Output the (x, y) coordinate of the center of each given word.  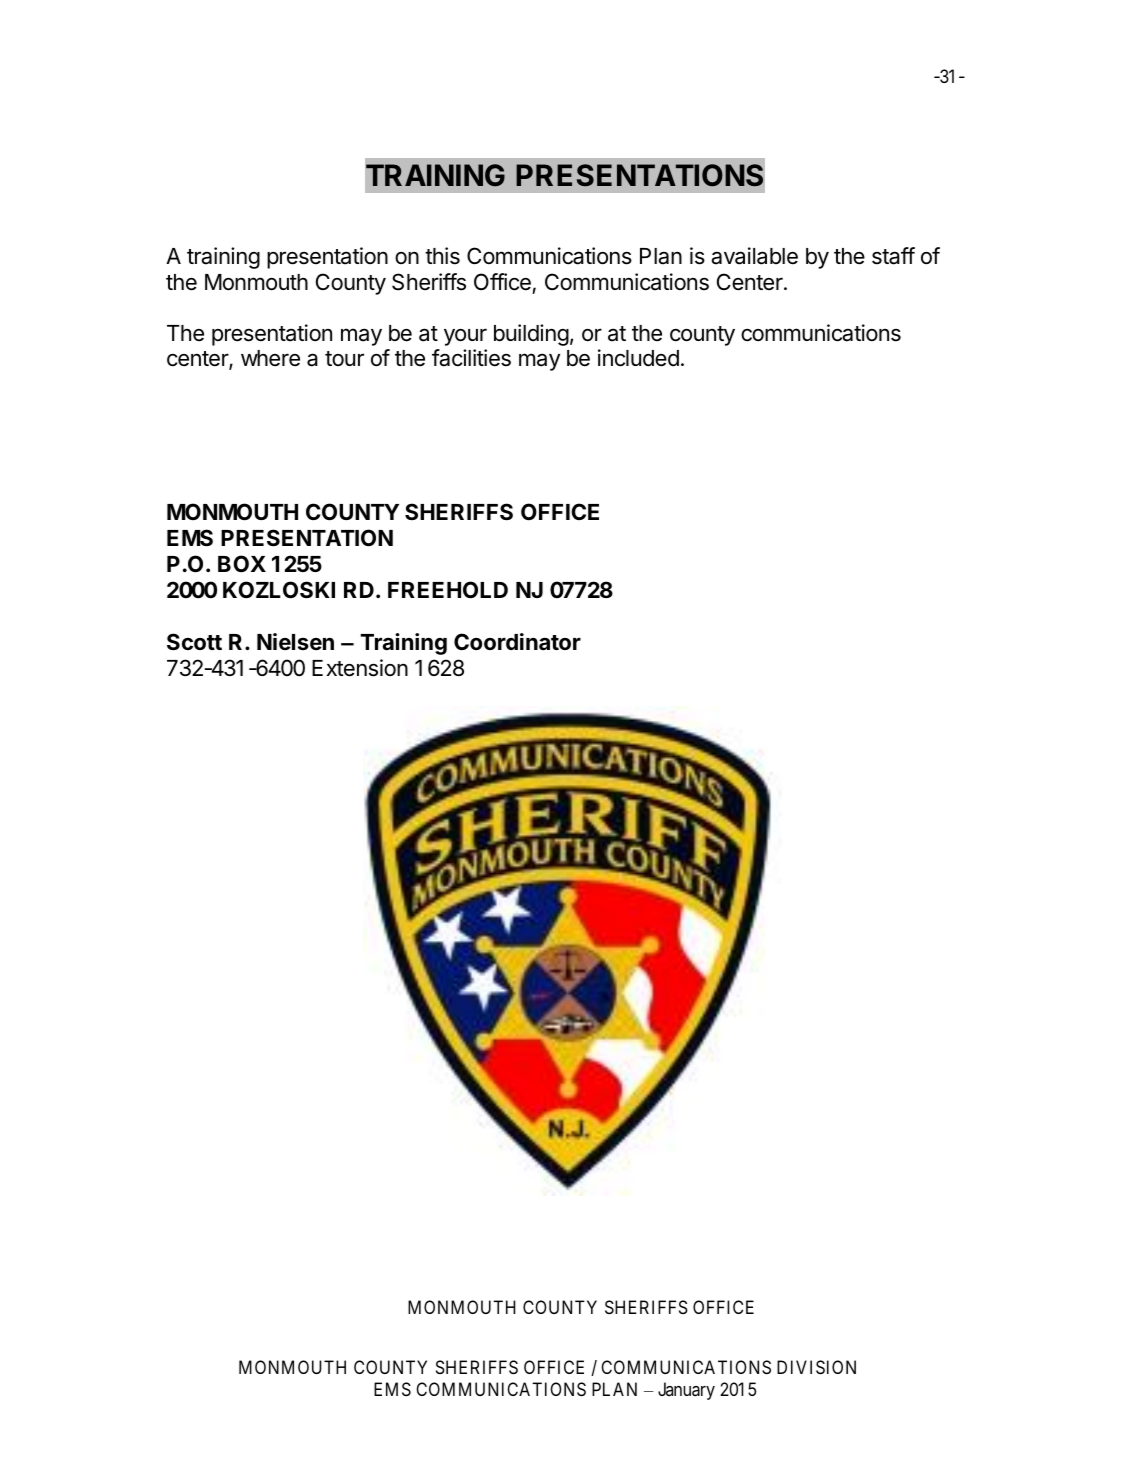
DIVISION (816, 1367)
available (754, 256)
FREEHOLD (448, 590)
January (686, 1391)
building (531, 335)
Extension (360, 668)
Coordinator (517, 642)
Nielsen (295, 641)
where (270, 358)
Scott (194, 642)
